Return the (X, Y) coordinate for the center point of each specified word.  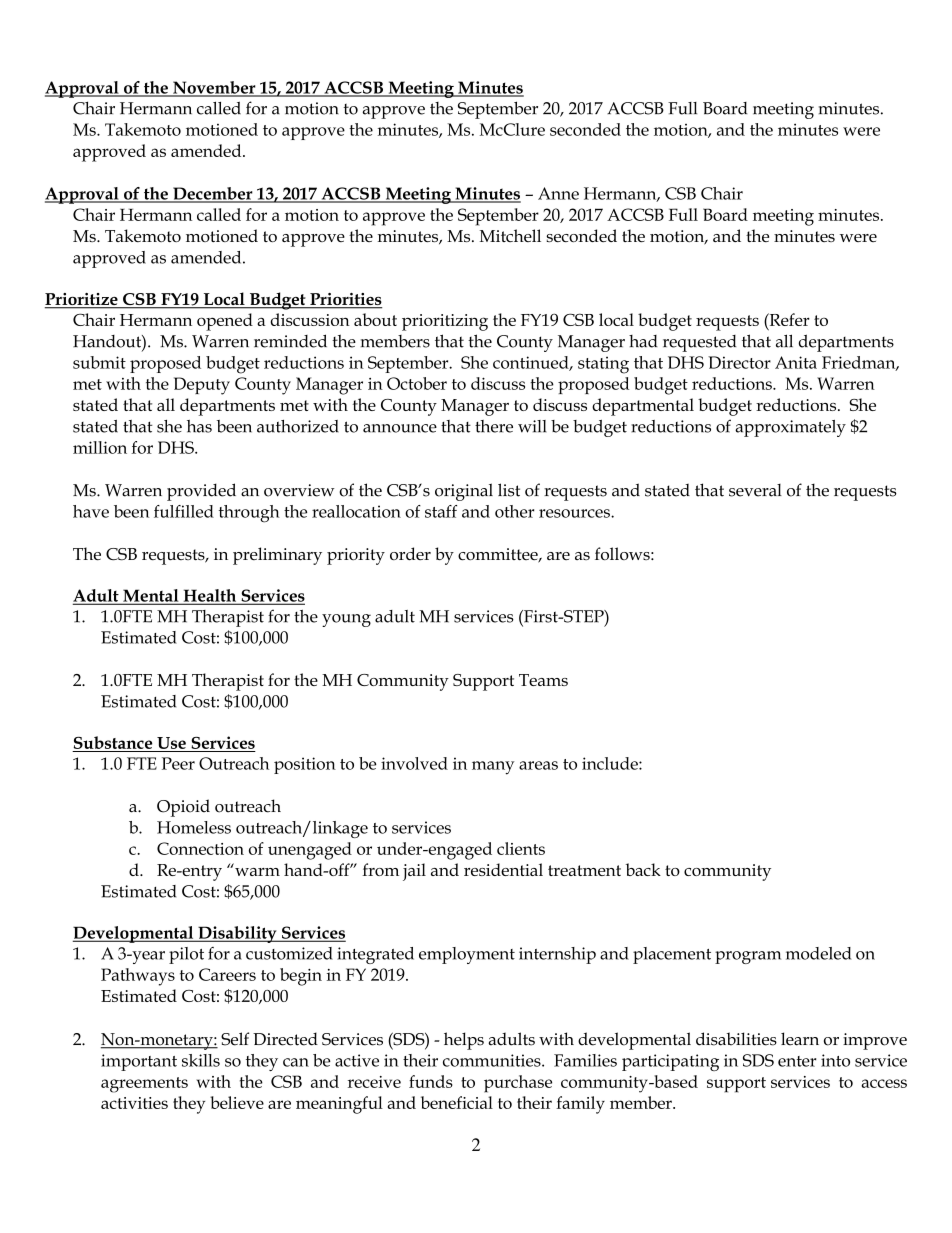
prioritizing (445, 322)
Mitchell (510, 235)
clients (521, 848)
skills (201, 1060)
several (755, 490)
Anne (558, 193)
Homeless (194, 827)
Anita (796, 362)
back (643, 869)
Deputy (202, 386)
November (214, 88)
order (410, 553)
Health (210, 596)
